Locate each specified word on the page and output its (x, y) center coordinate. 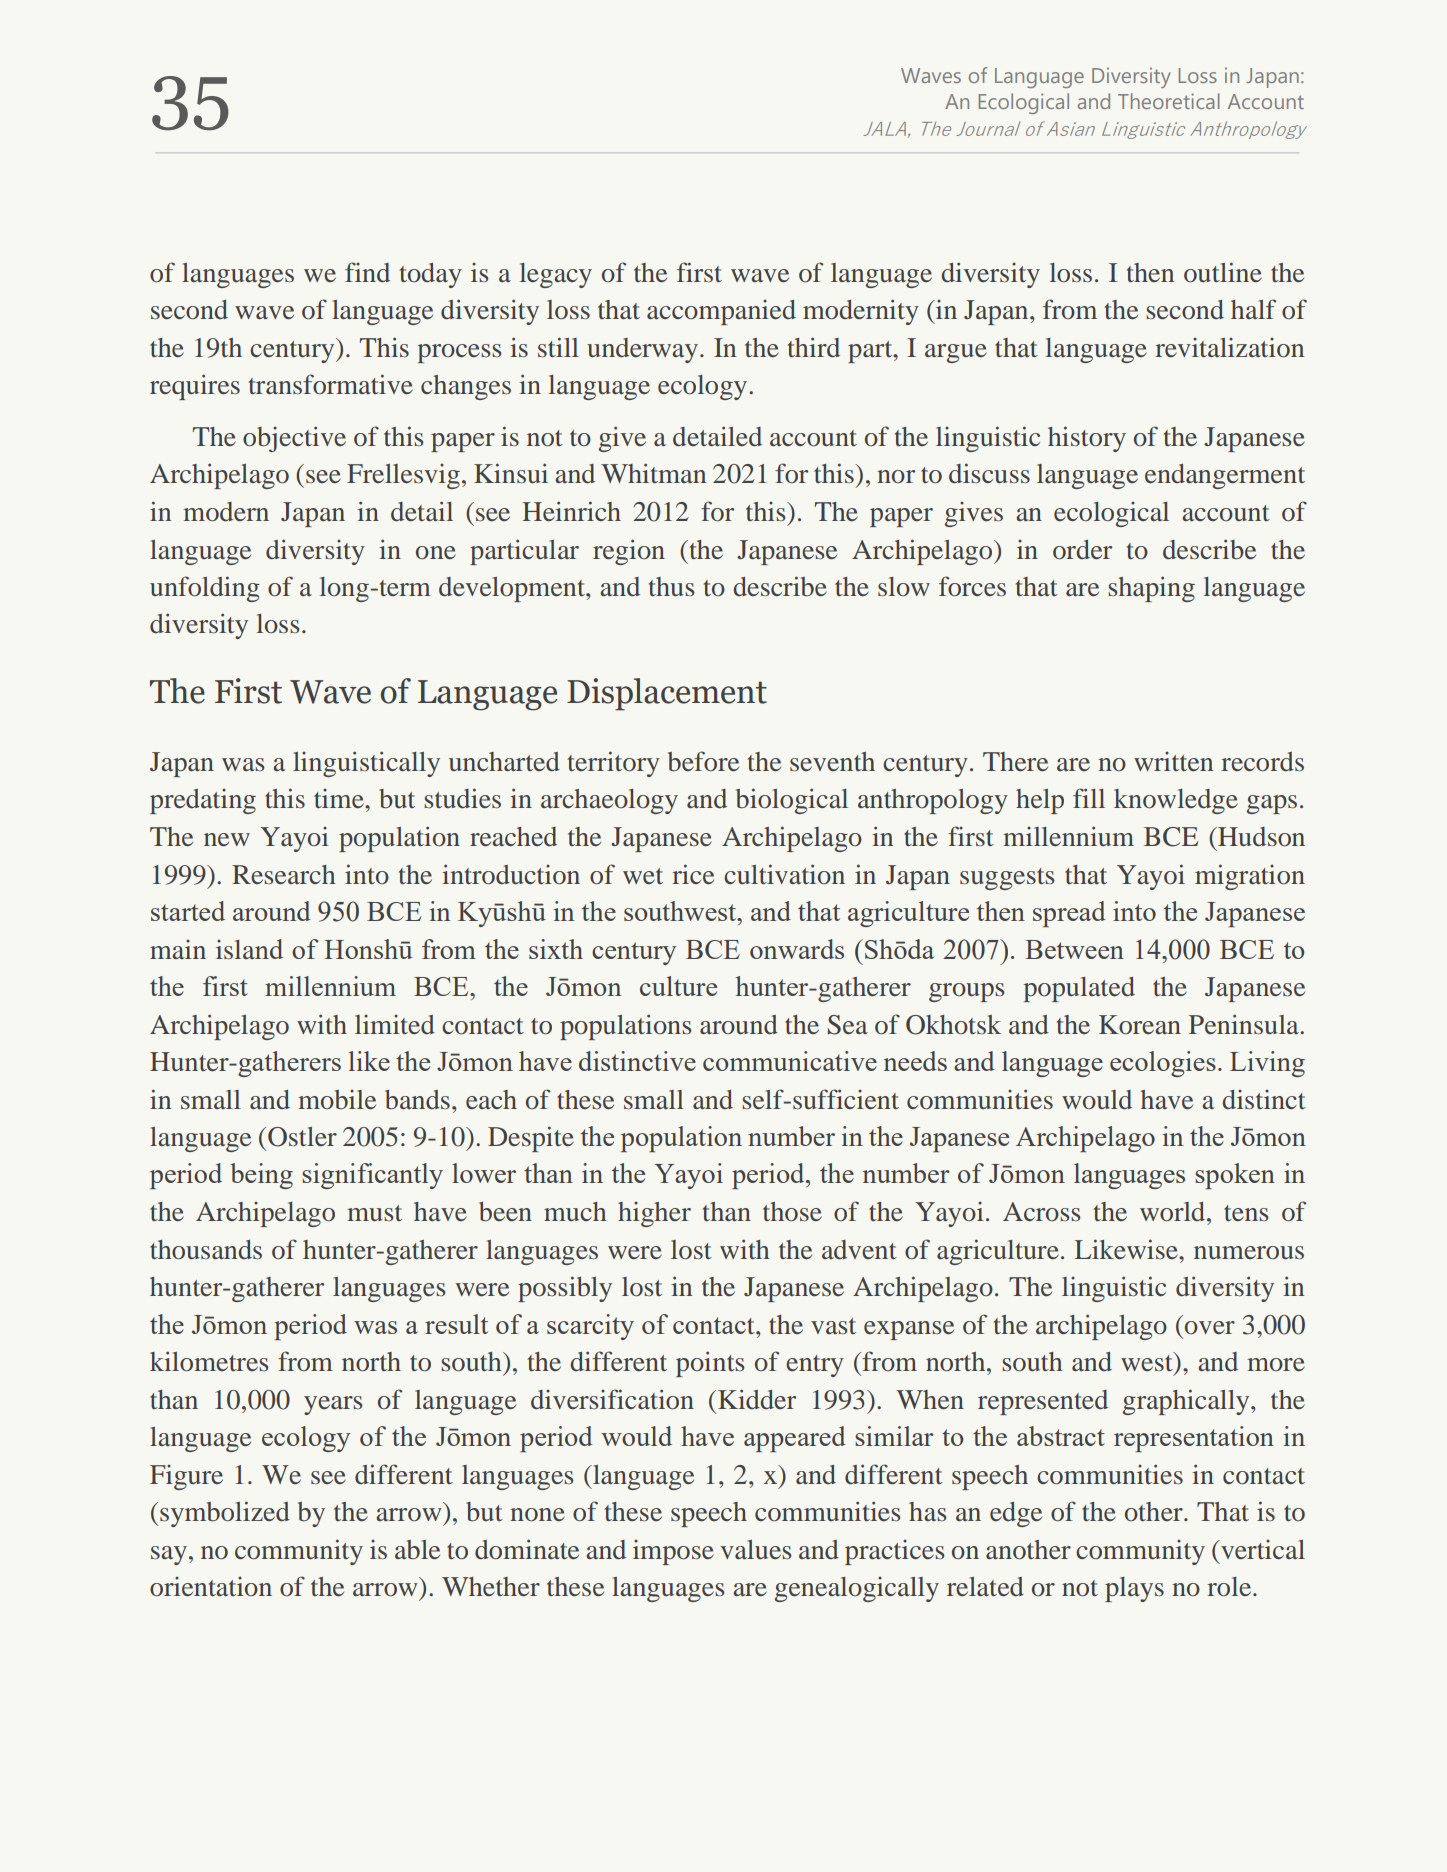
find (367, 272)
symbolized (225, 1514)
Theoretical (1169, 101)
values (756, 1550)
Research (284, 875)
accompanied (721, 312)
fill (1089, 798)
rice (693, 874)
